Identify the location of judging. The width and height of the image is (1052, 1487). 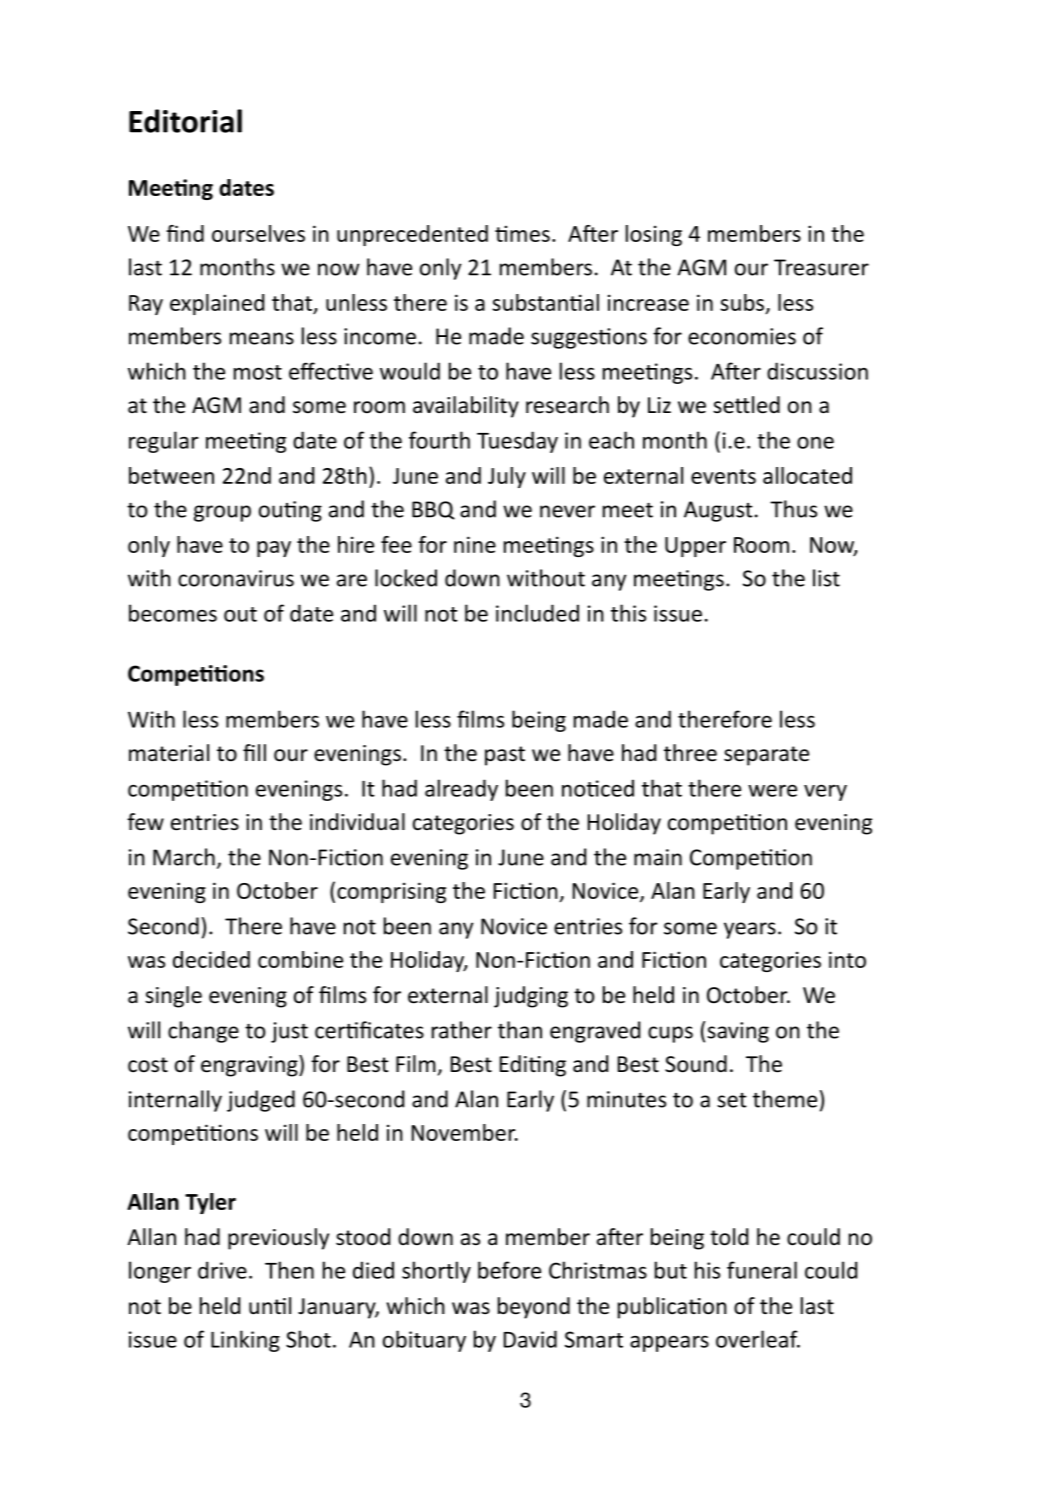
(531, 997).
